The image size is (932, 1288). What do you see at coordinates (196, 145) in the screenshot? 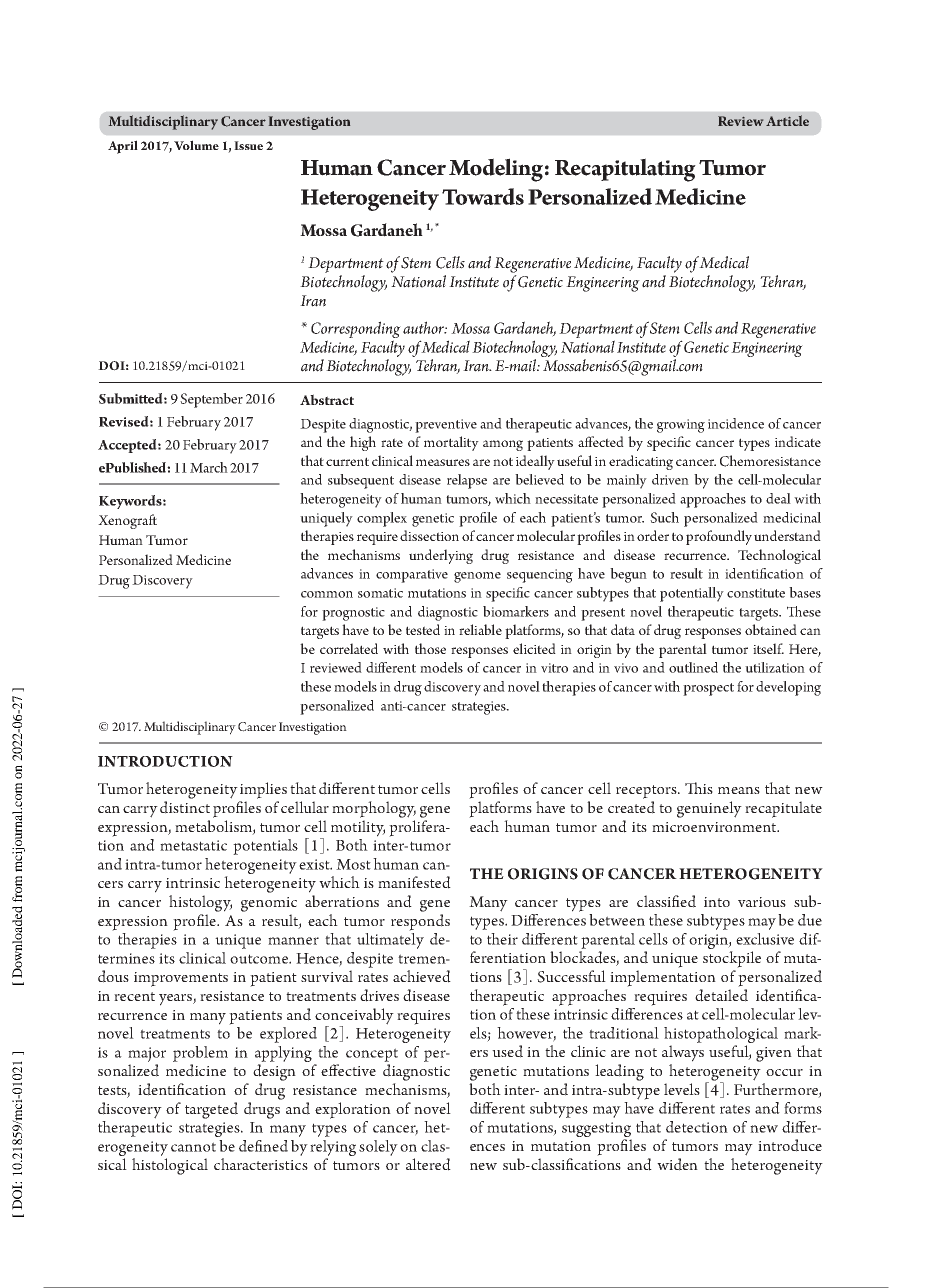
I see `Volume` at bounding box center [196, 145].
